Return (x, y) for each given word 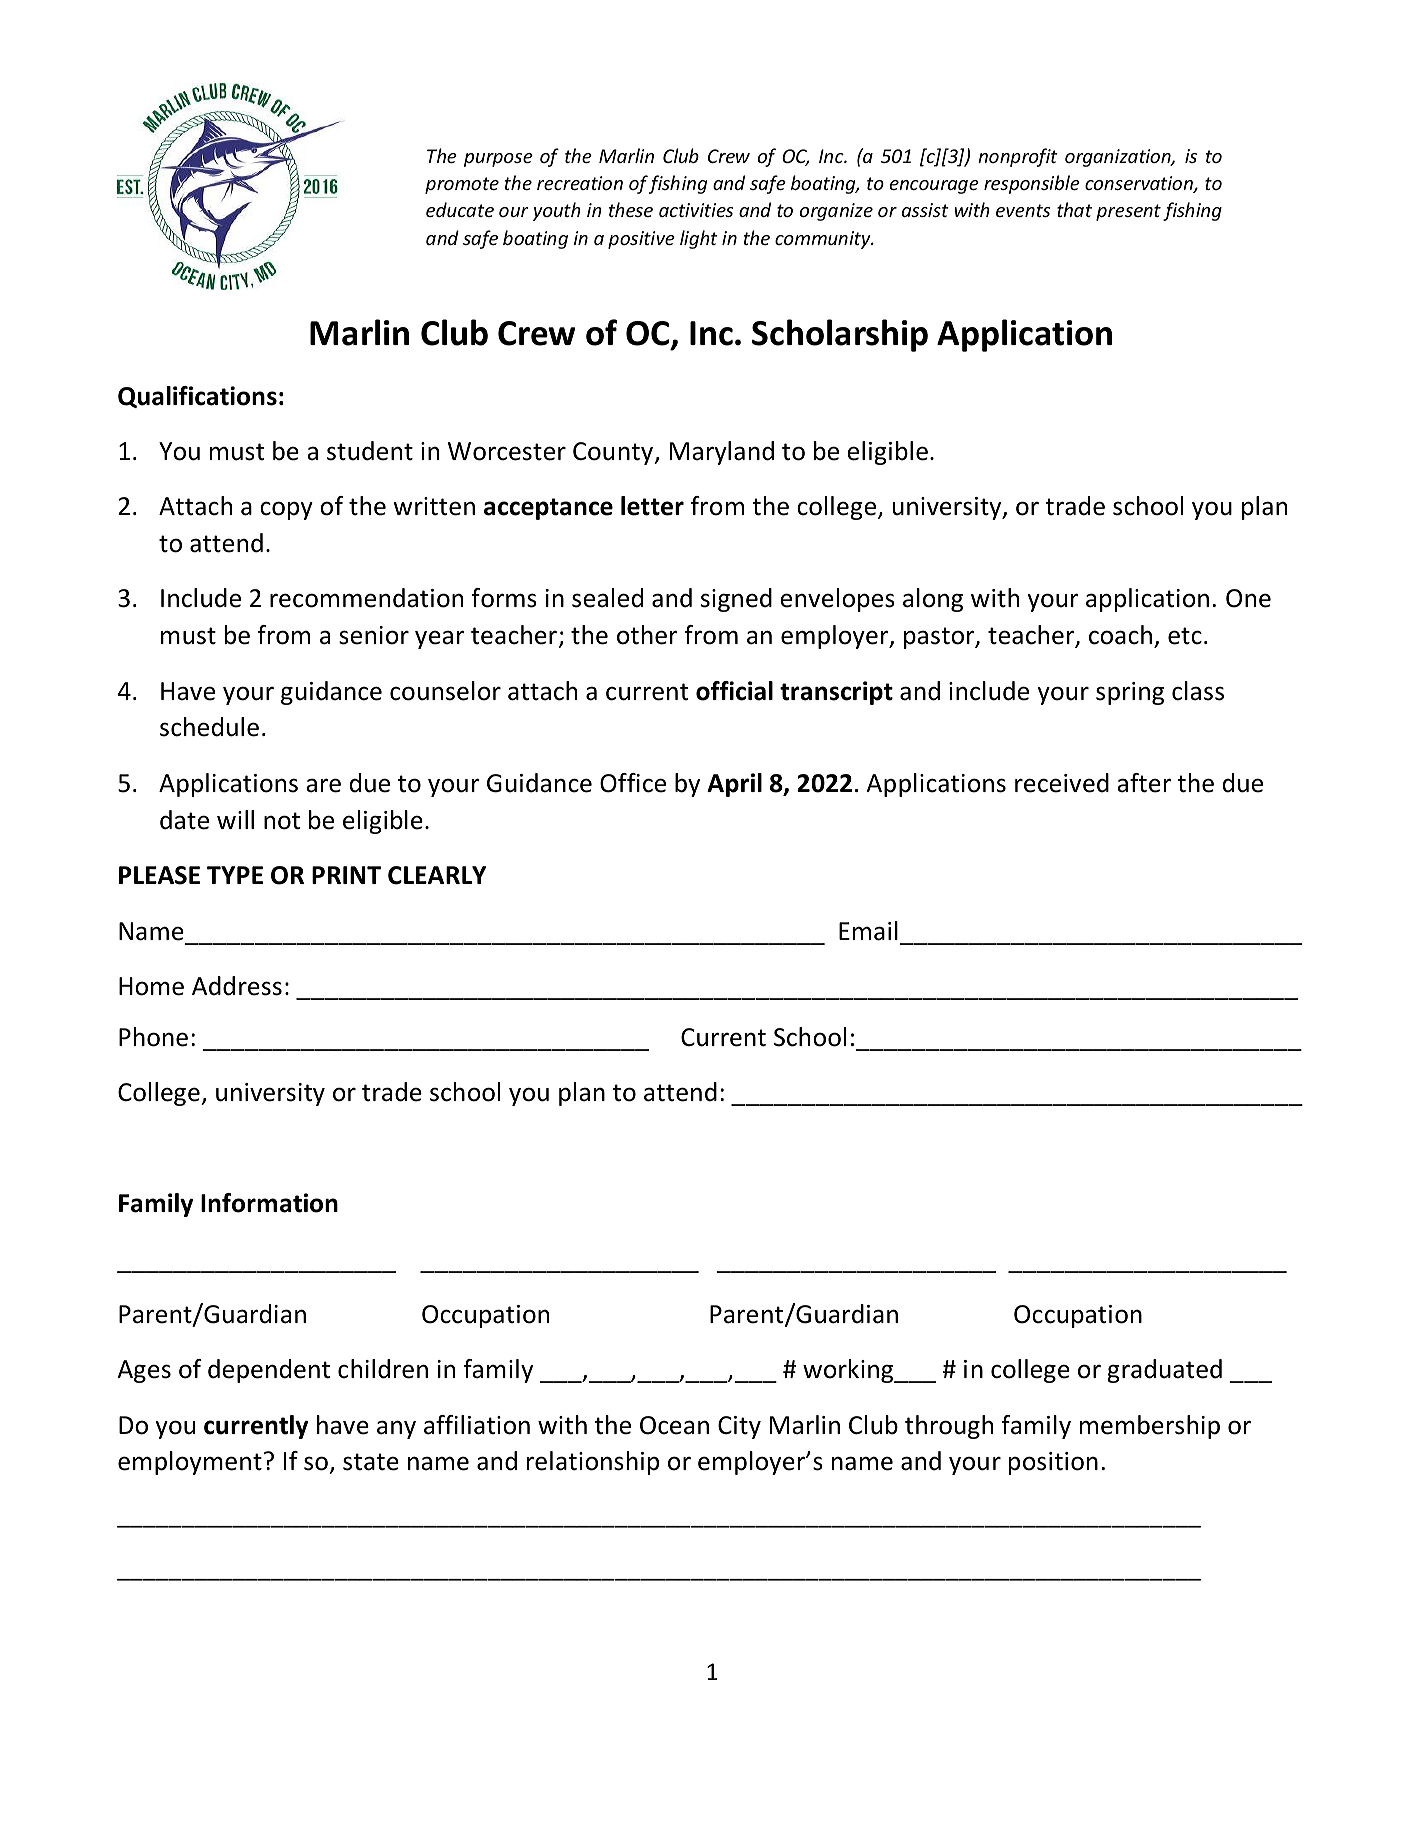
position (1053, 1463)
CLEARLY (437, 875)
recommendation (366, 598)
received (1062, 783)
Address (237, 986)
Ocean (674, 1425)
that (1074, 209)
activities (696, 210)
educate (460, 209)
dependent (269, 1371)
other (647, 635)
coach (1120, 635)
